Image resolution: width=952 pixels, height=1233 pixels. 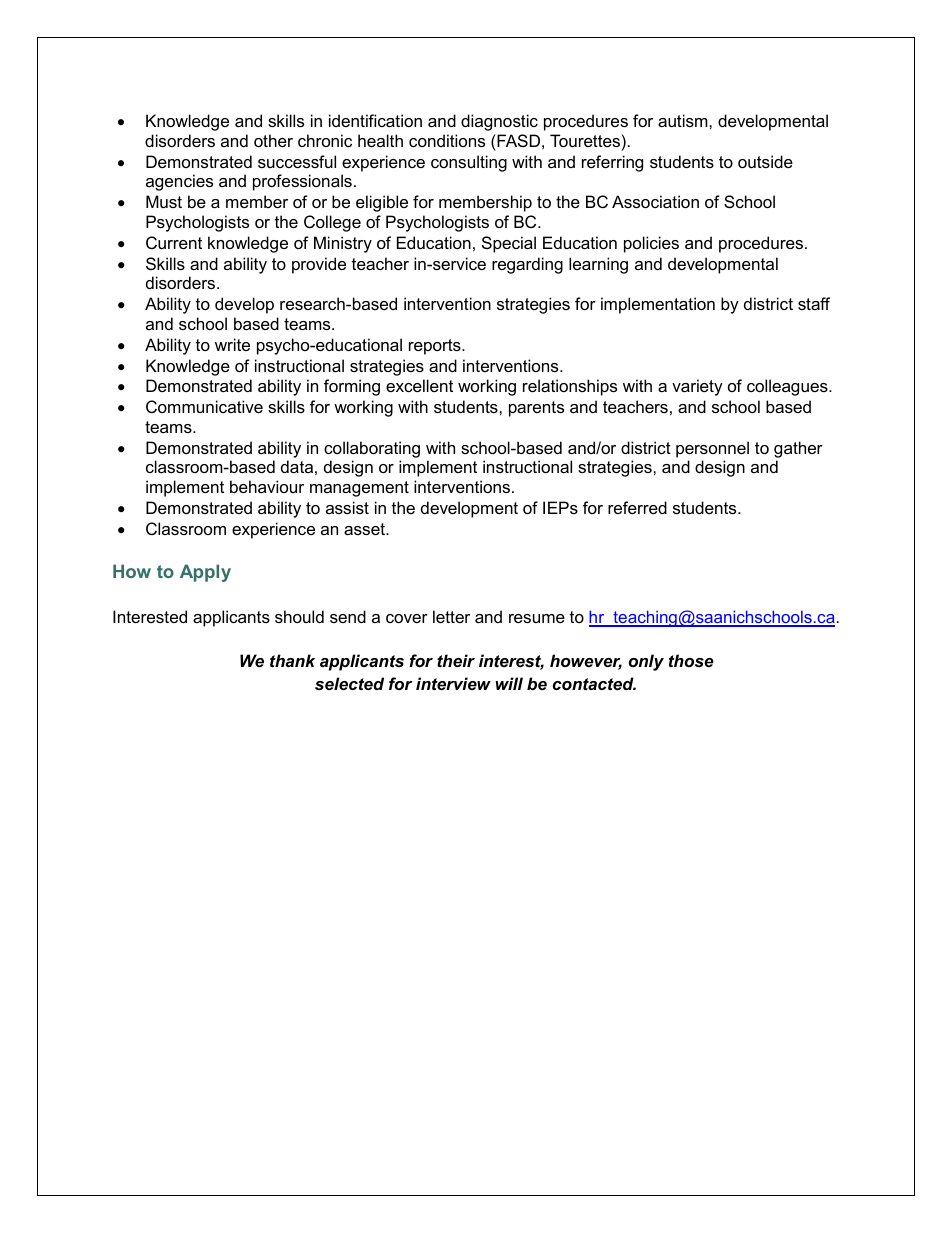 What do you see at coordinates (765, 161) in the screenshot?
I see `outside` at bounding box center [765, 161].
